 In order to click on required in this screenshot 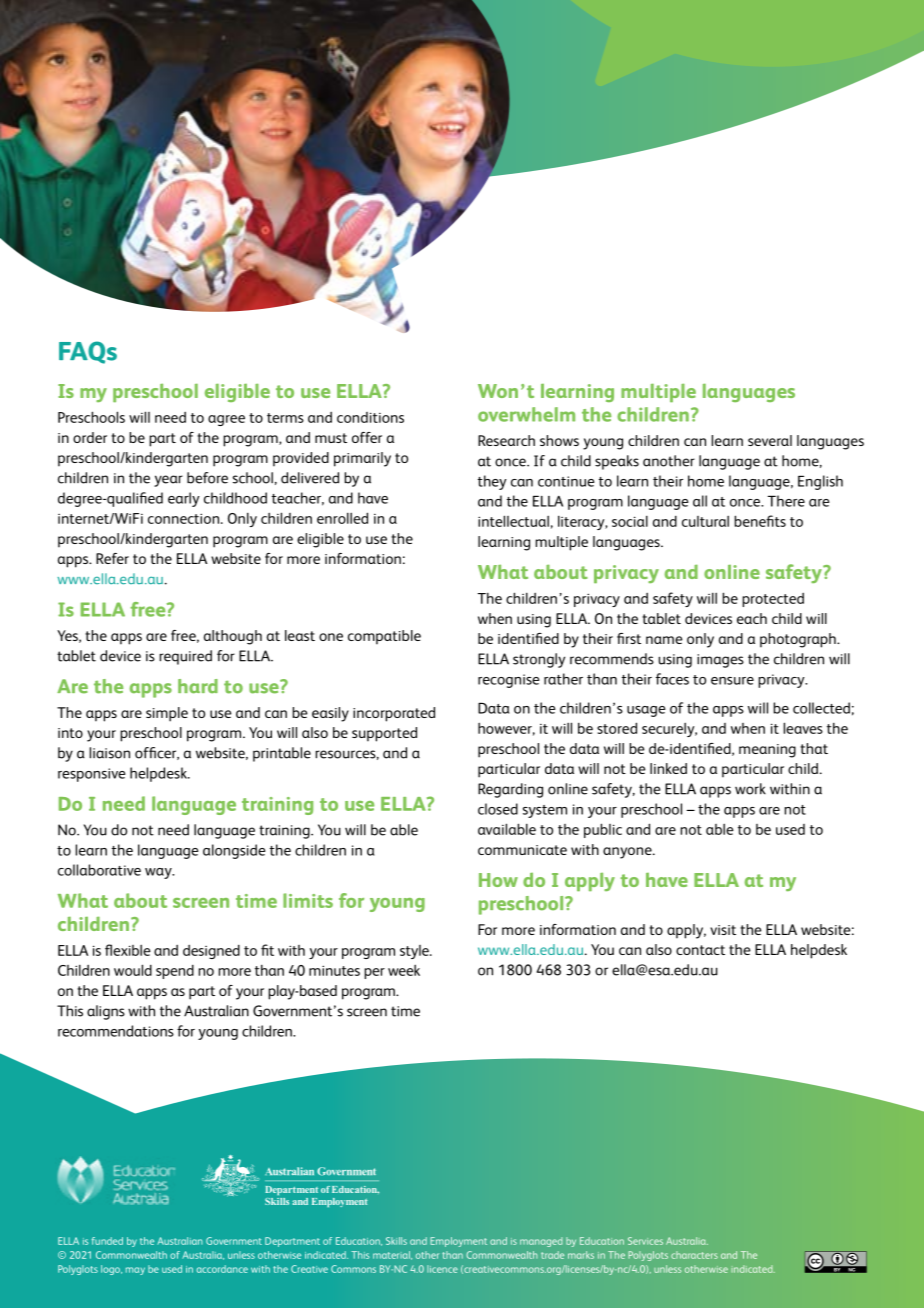, I will do `click(185, 657)`.
